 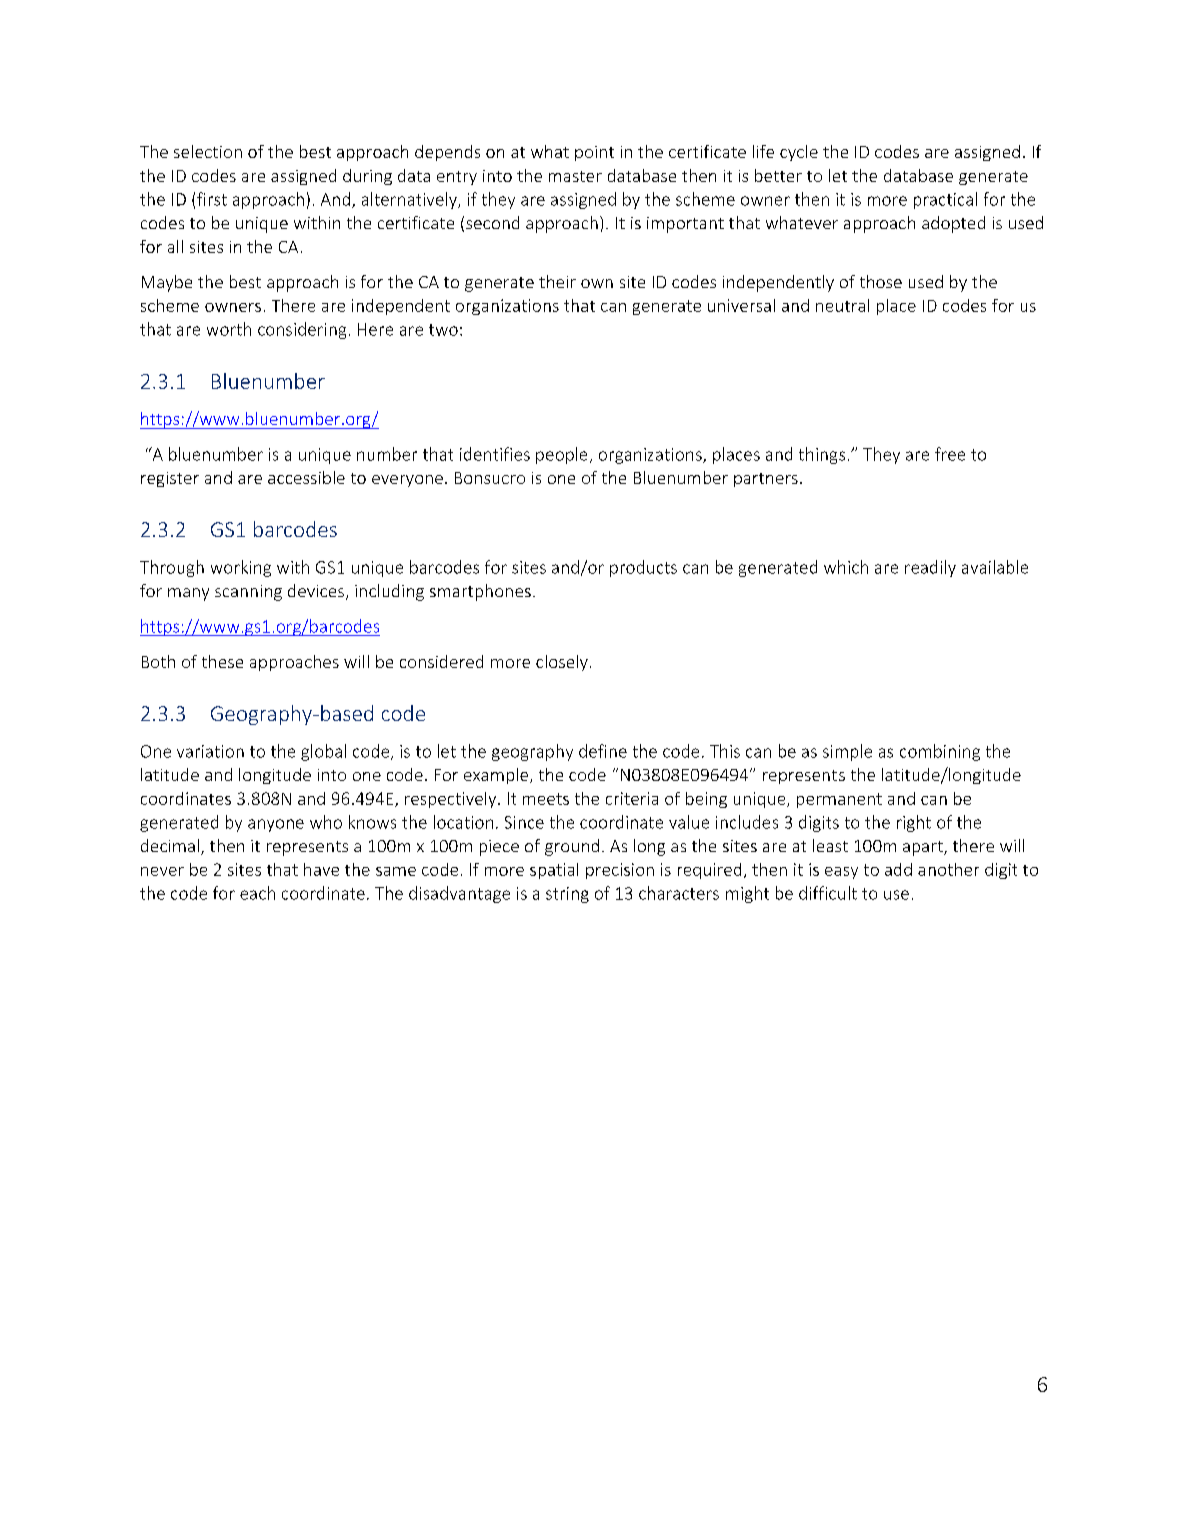 What do you see at coordinates (930, 568) in the image?
I see `readily` at bounding box center [930, 568].
